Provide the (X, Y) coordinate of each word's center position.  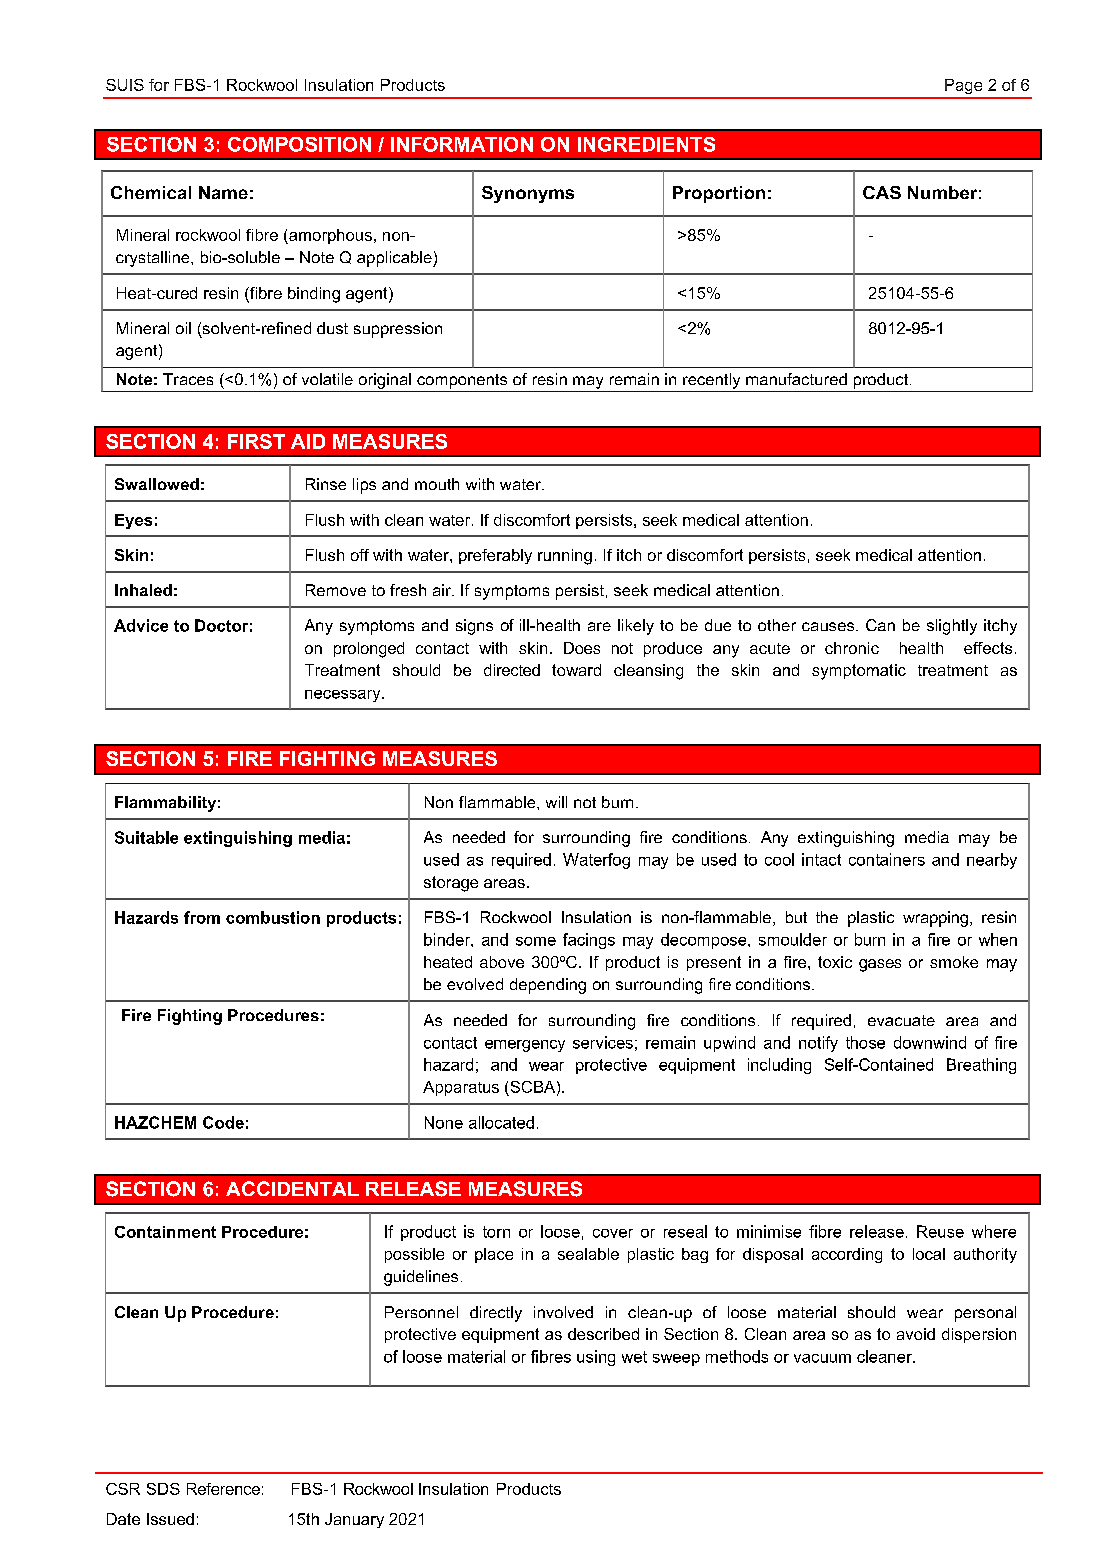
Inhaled (143, 590)
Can (880, 625)
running (565, 557)
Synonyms (528, 194)
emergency (525, 1046)
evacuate (901, 1020)
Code (223, 1122)
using (596, 1358)
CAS (882, 192)
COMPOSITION (299, 144)
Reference (223, 1489)
